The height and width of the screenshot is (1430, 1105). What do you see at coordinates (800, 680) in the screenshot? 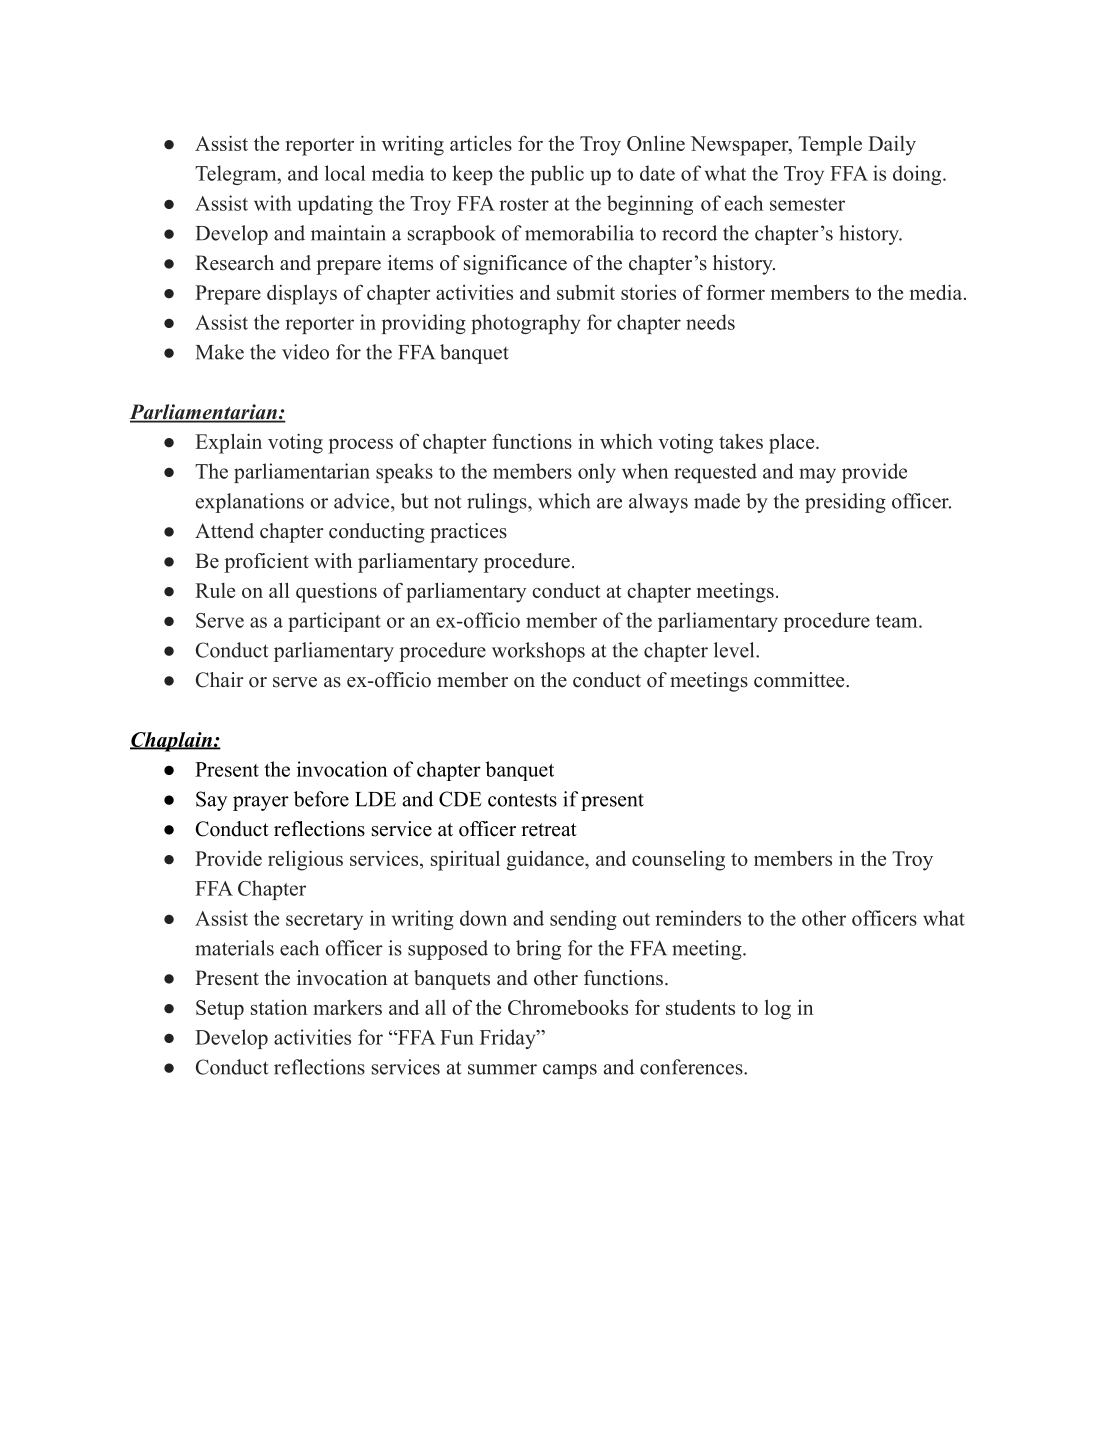
I see `committee` at bounding box center [800, 680].
